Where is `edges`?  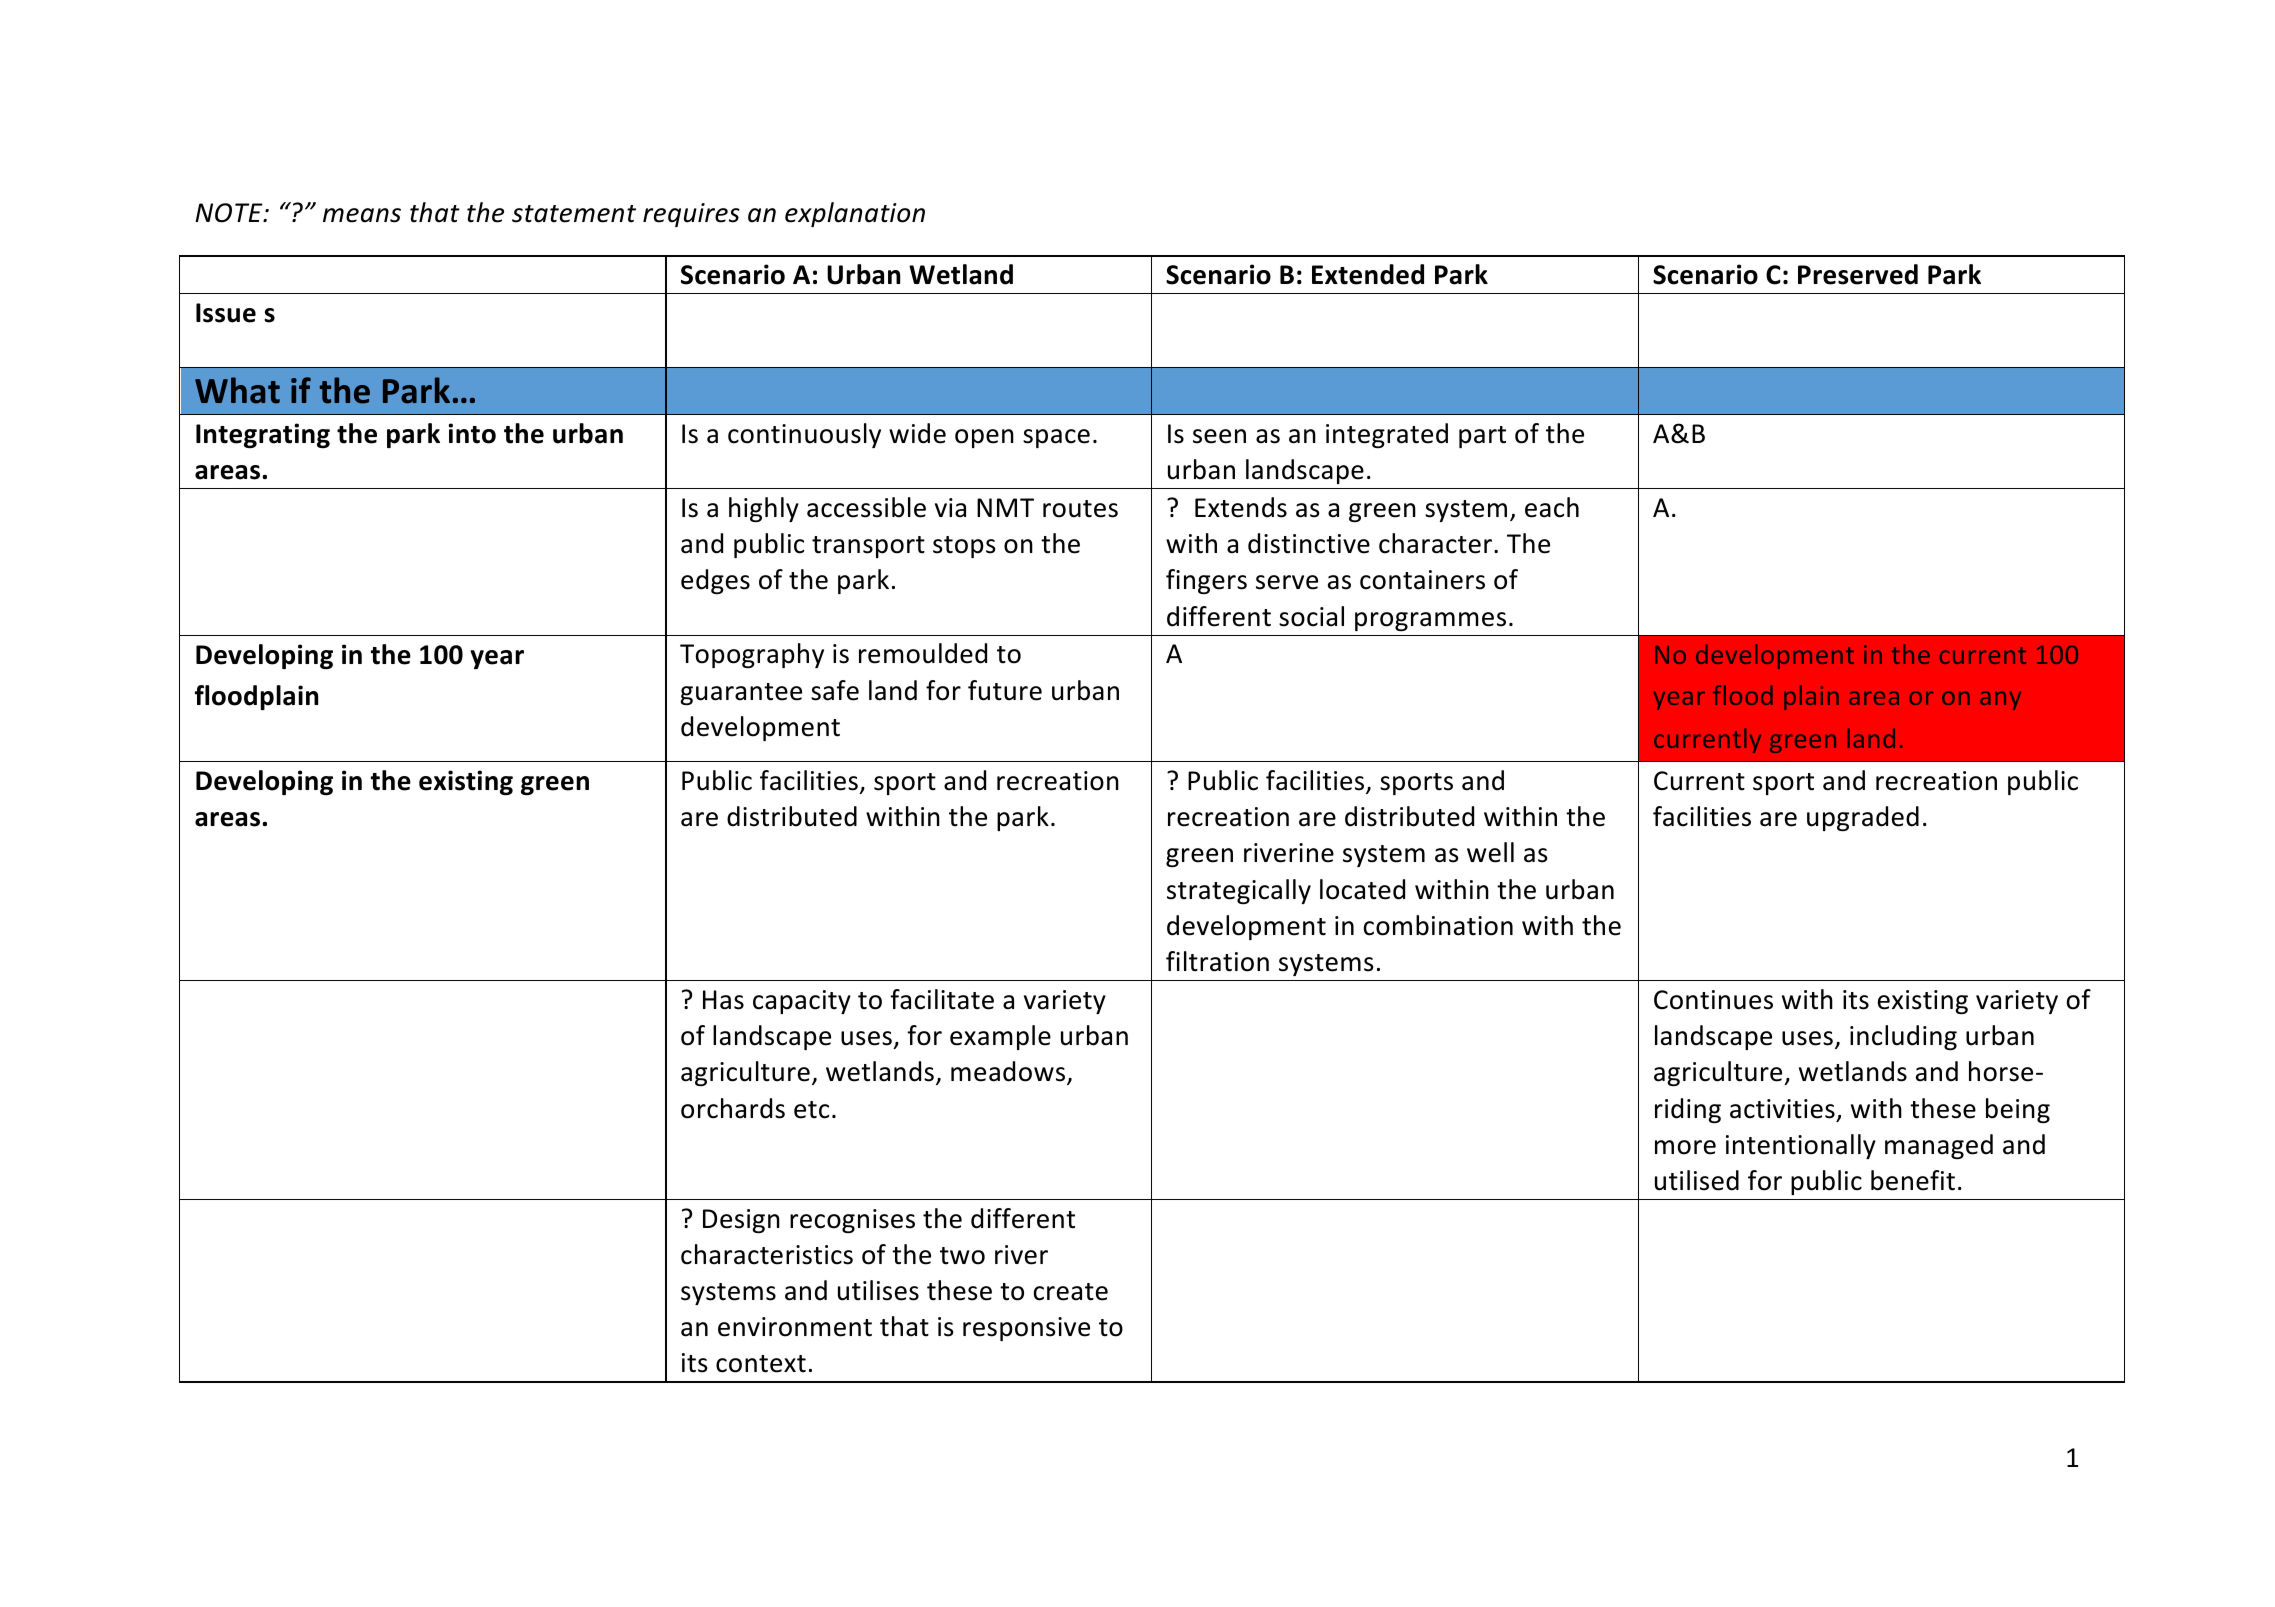
edges is located at coordinates (715, 581).
